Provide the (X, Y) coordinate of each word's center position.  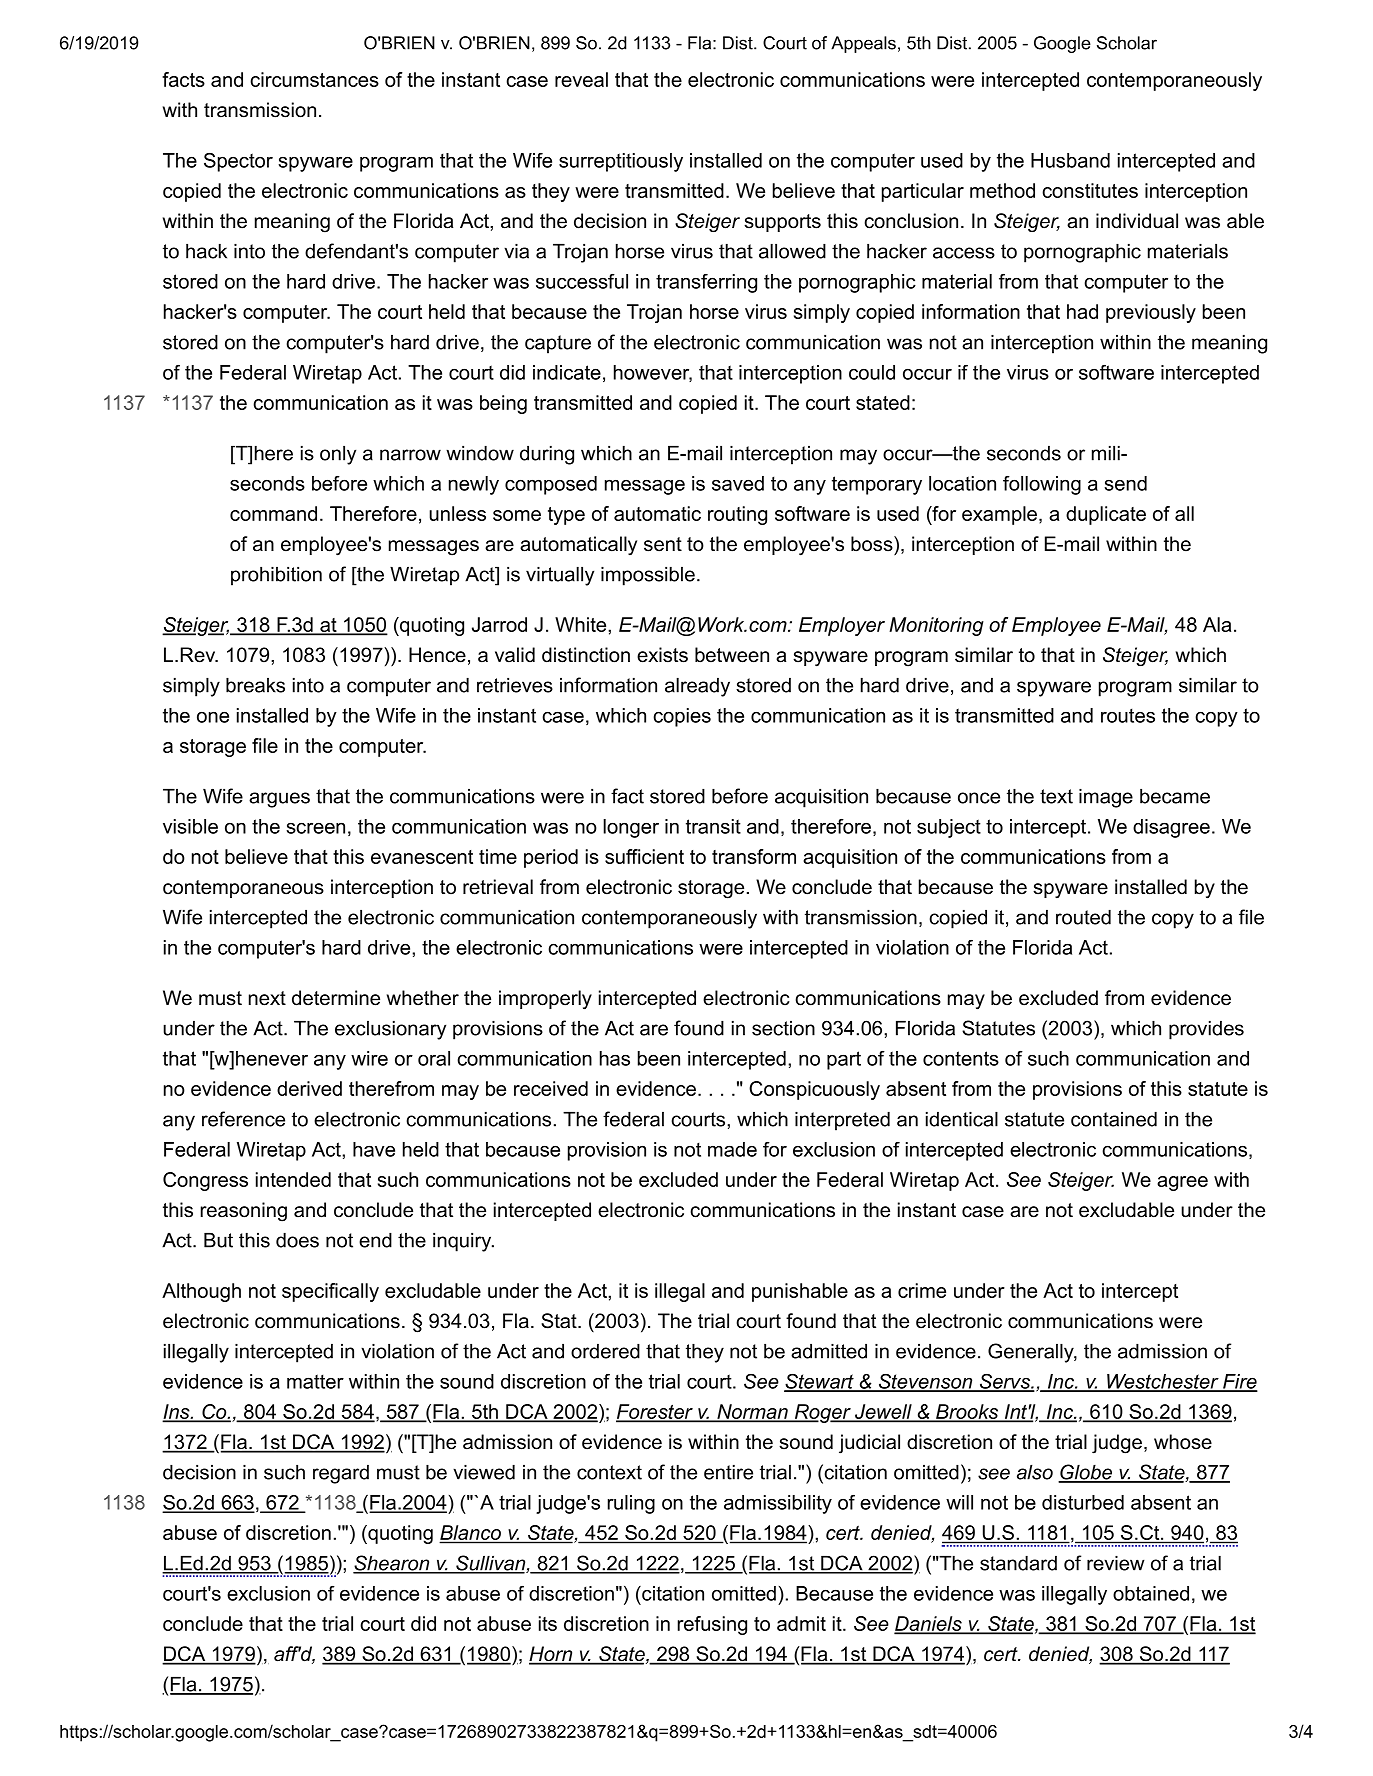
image (1106, 798)
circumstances (314, 79)
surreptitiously (621, 162)
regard (341, 1474)
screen (315, 828)
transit (713, 826)
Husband (1070, 160)
